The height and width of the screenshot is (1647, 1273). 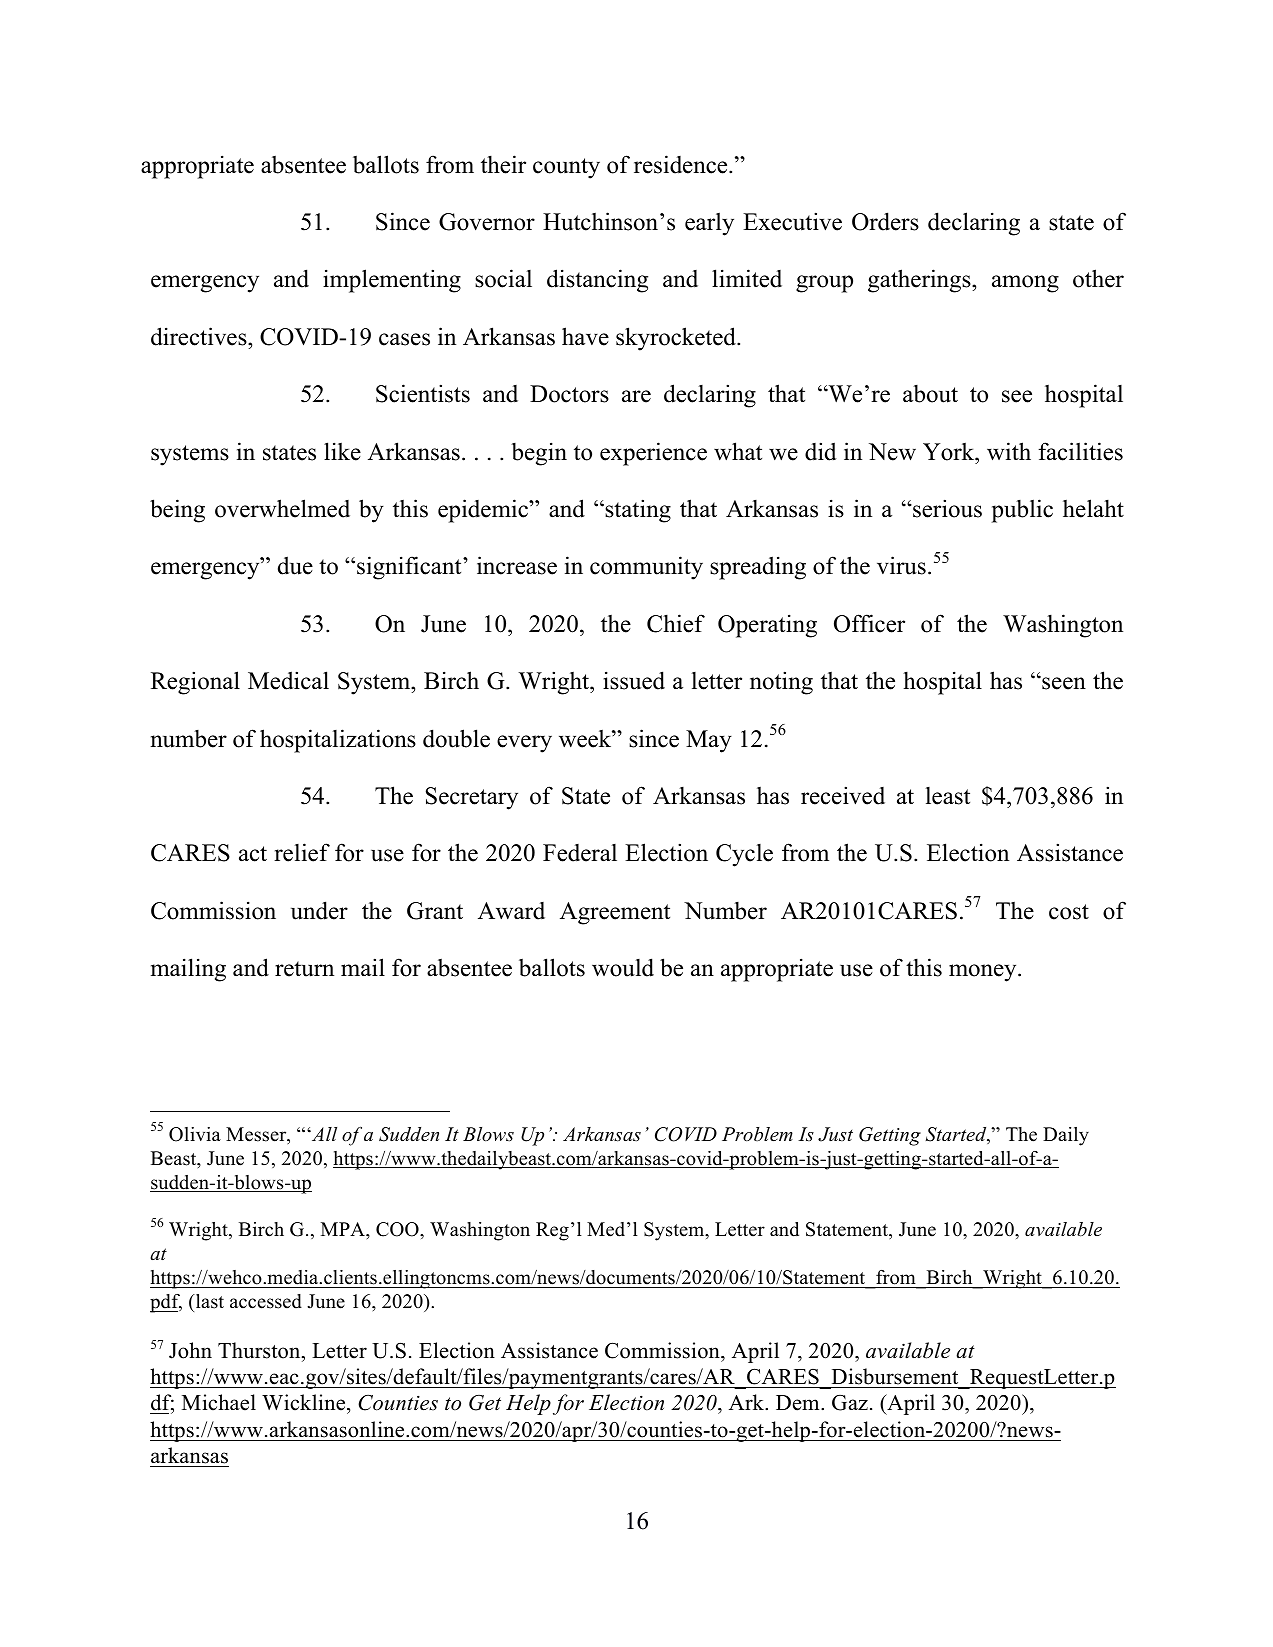 I want to click on least, so click(x=948, y=796).
